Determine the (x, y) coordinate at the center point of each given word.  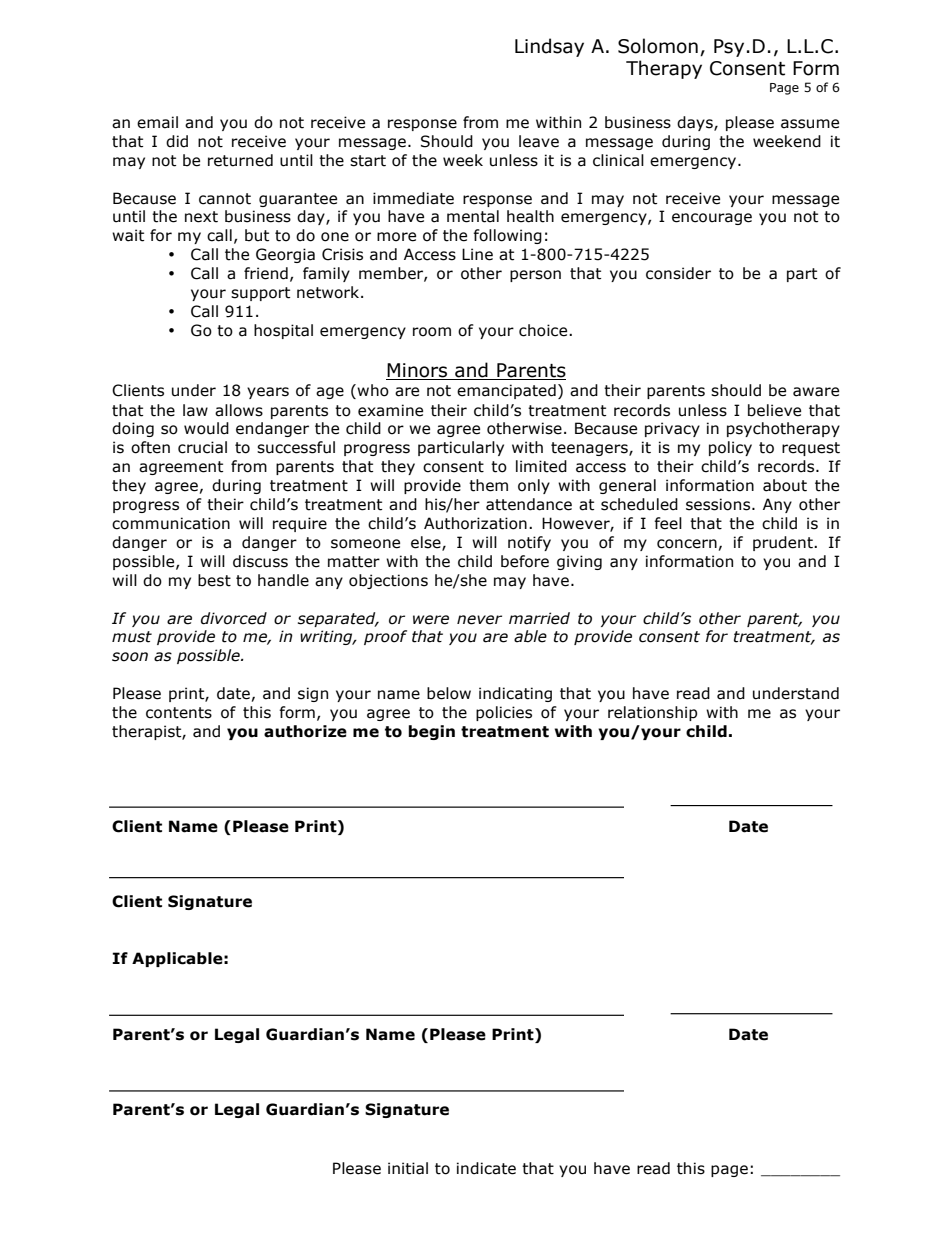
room (432, 332)
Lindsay (549, 47)
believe (774, 410)
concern (687, 544)
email (157, 122)
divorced (234, 618)
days (696, 123)
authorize (305, 731)
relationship (652, 713)
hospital (283, 331)
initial (408, 1168)
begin (431, 732)
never (479, 620)
